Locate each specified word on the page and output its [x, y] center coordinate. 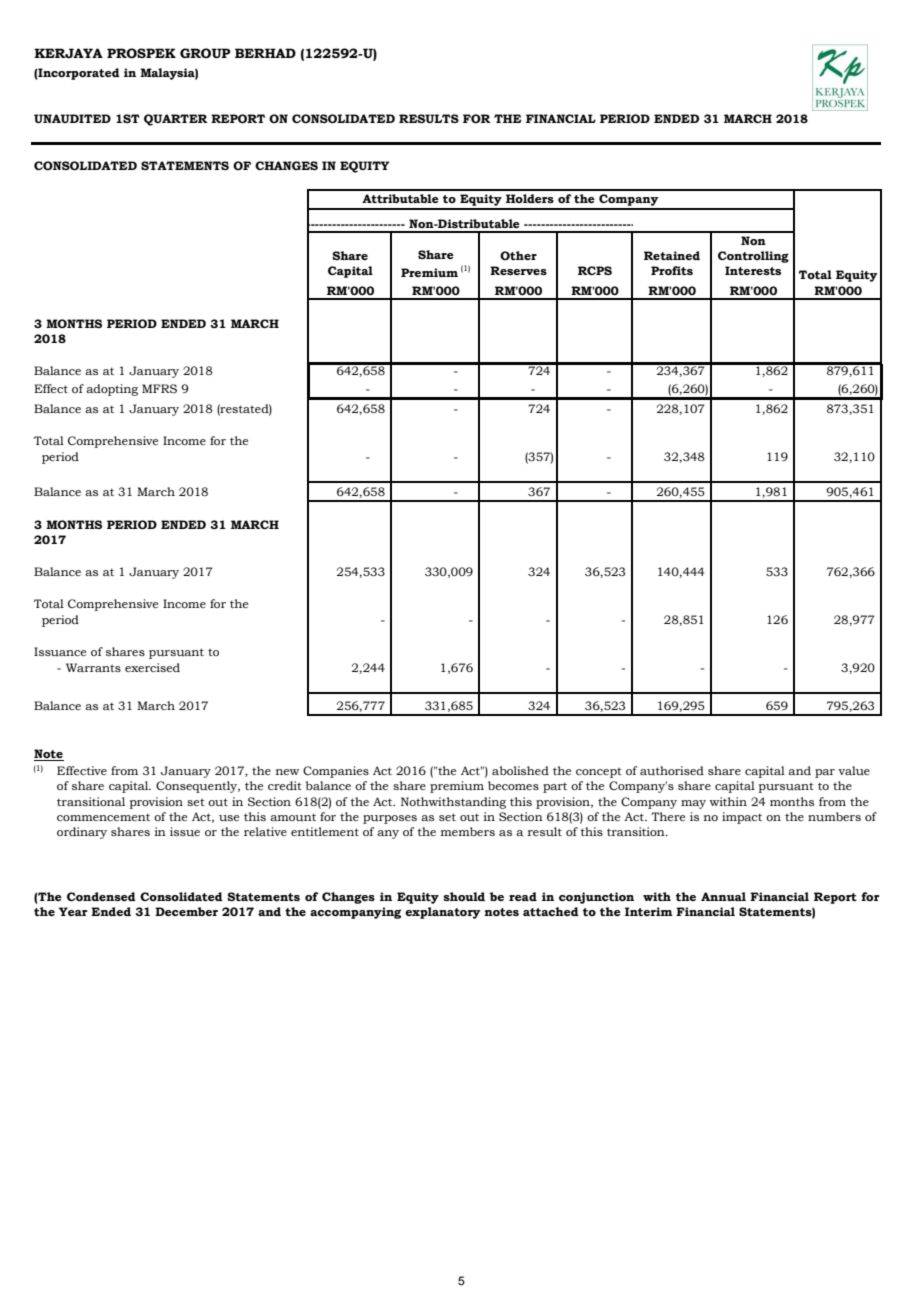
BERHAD [265, 53]
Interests [753, 270]
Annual [723, 896]
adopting [112, 390]
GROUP [205, 53]
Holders [530, 198]
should [464, 896]
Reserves [518, 270]
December [186, 911]
